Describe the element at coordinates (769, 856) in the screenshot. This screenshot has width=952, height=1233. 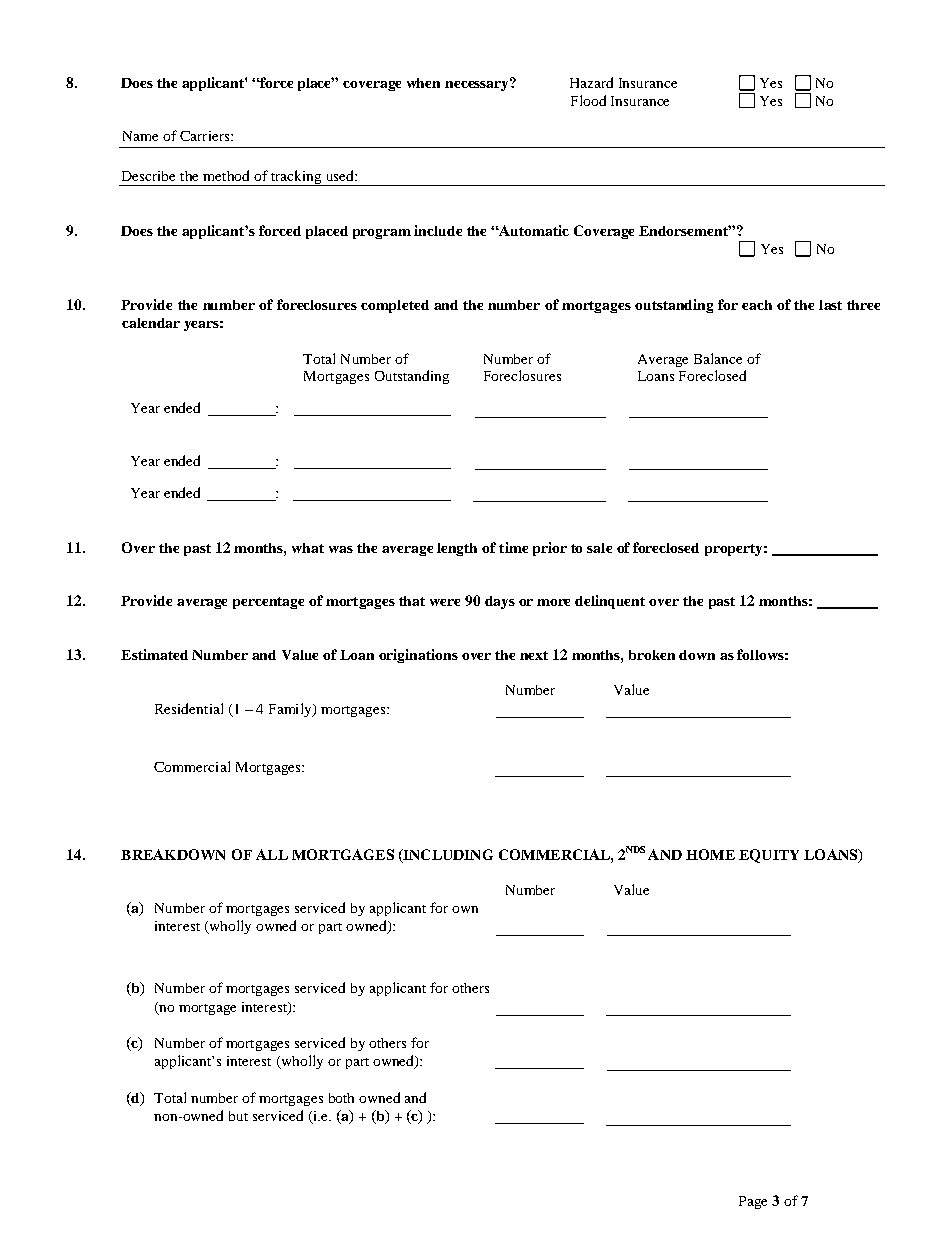
I see `EQUITY` at that location.
